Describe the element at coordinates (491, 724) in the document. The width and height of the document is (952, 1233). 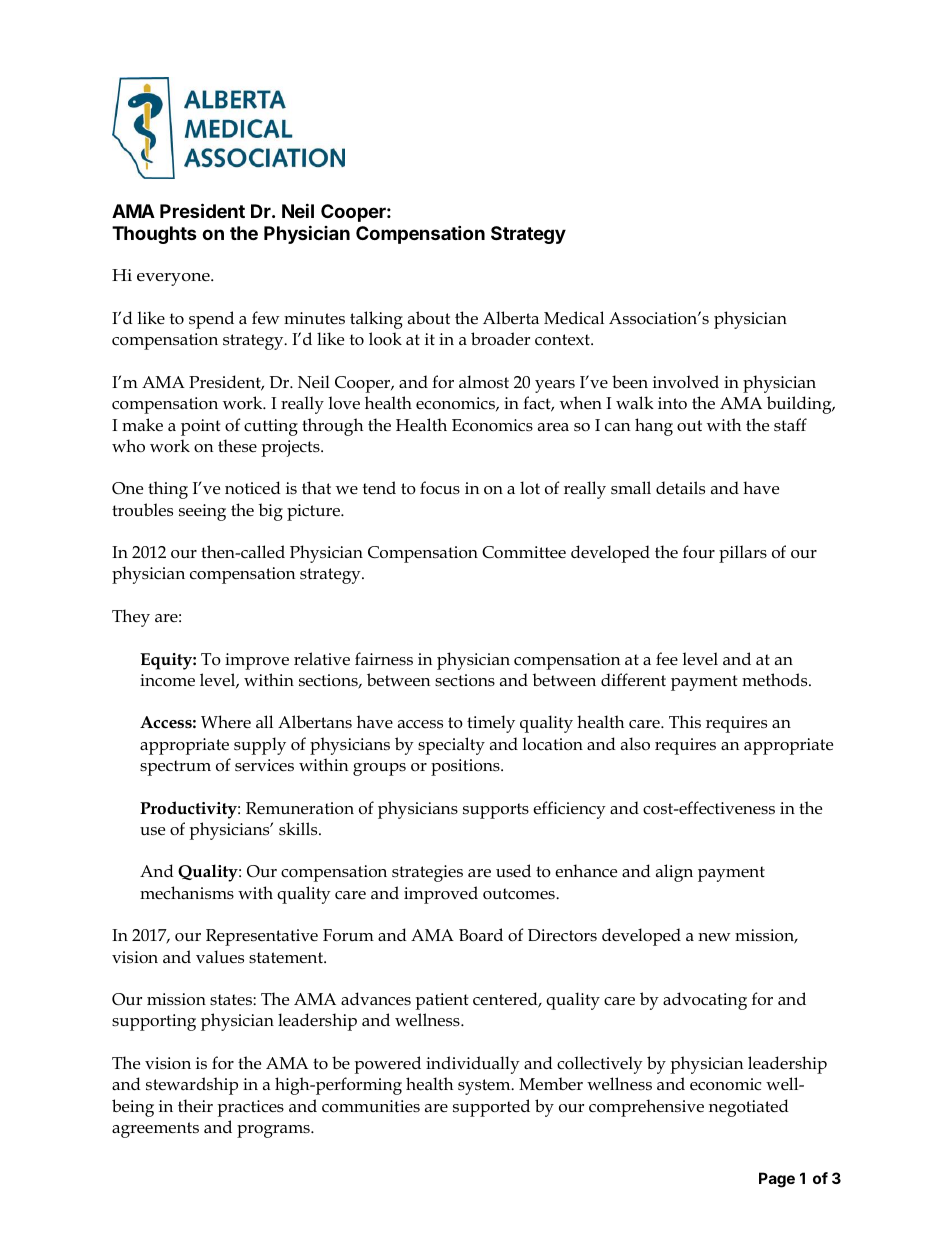
I see `timely` at that location.
